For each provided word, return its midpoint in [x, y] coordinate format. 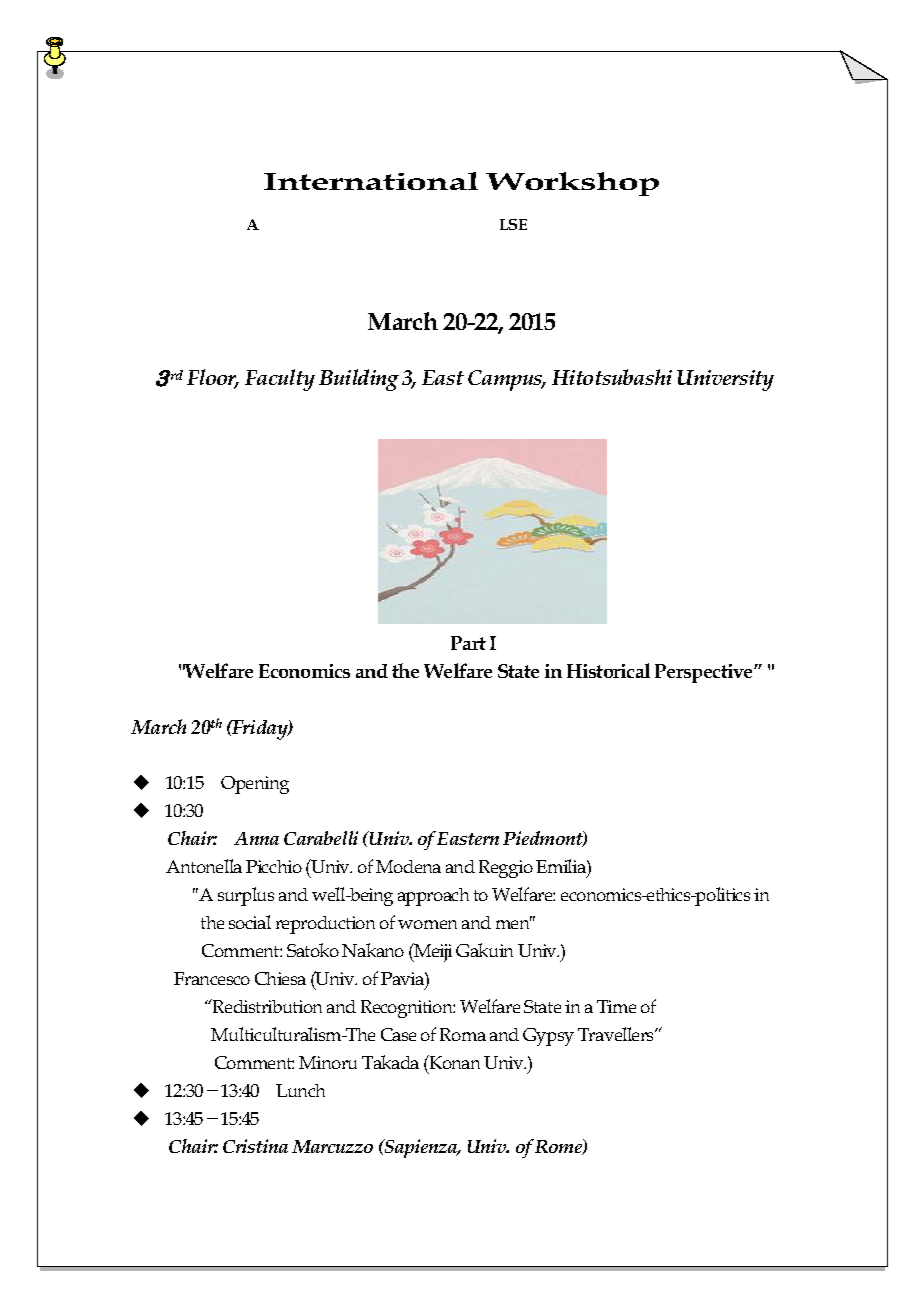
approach [433, 897]
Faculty [280, 380]
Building [359, 380]
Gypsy [548, 1037]
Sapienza [421, 1148]
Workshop [572, 184]
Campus [506, 380]
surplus [246, 896]
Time [616, 1006]
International [371, 181]
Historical [608, 670]
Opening [255, 785]
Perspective [705, 673]
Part [468, 643]
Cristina [255, 1146]
